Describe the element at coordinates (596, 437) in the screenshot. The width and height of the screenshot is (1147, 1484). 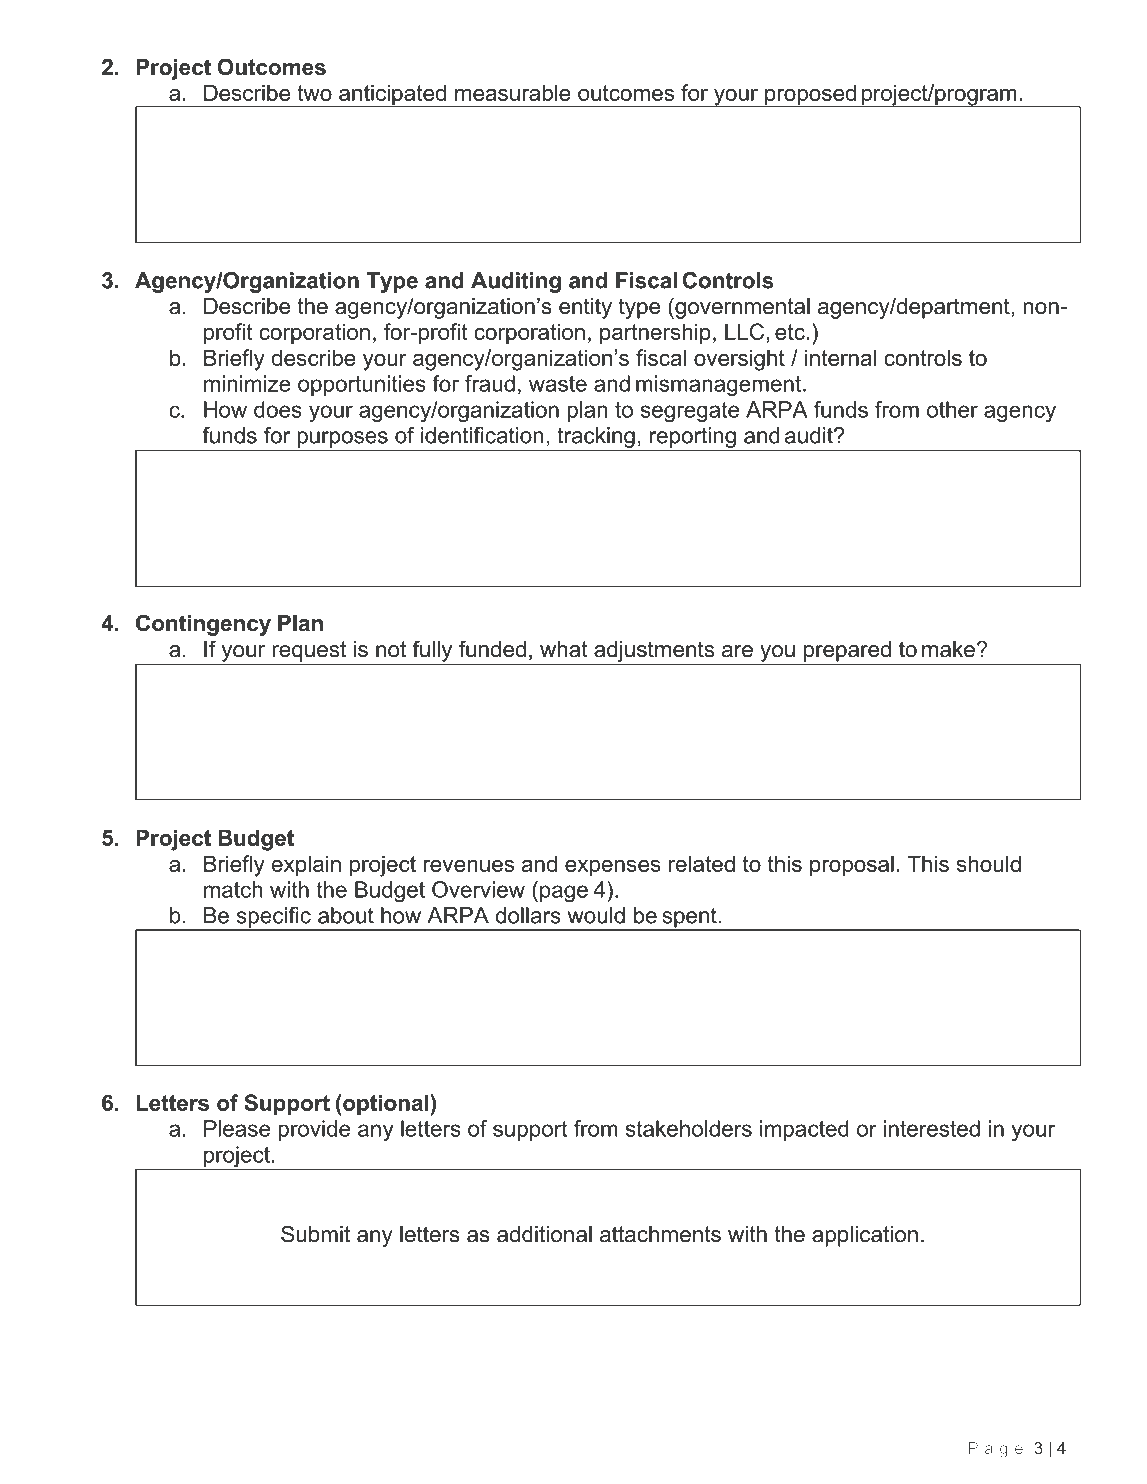
I see `tracking` at that location.
